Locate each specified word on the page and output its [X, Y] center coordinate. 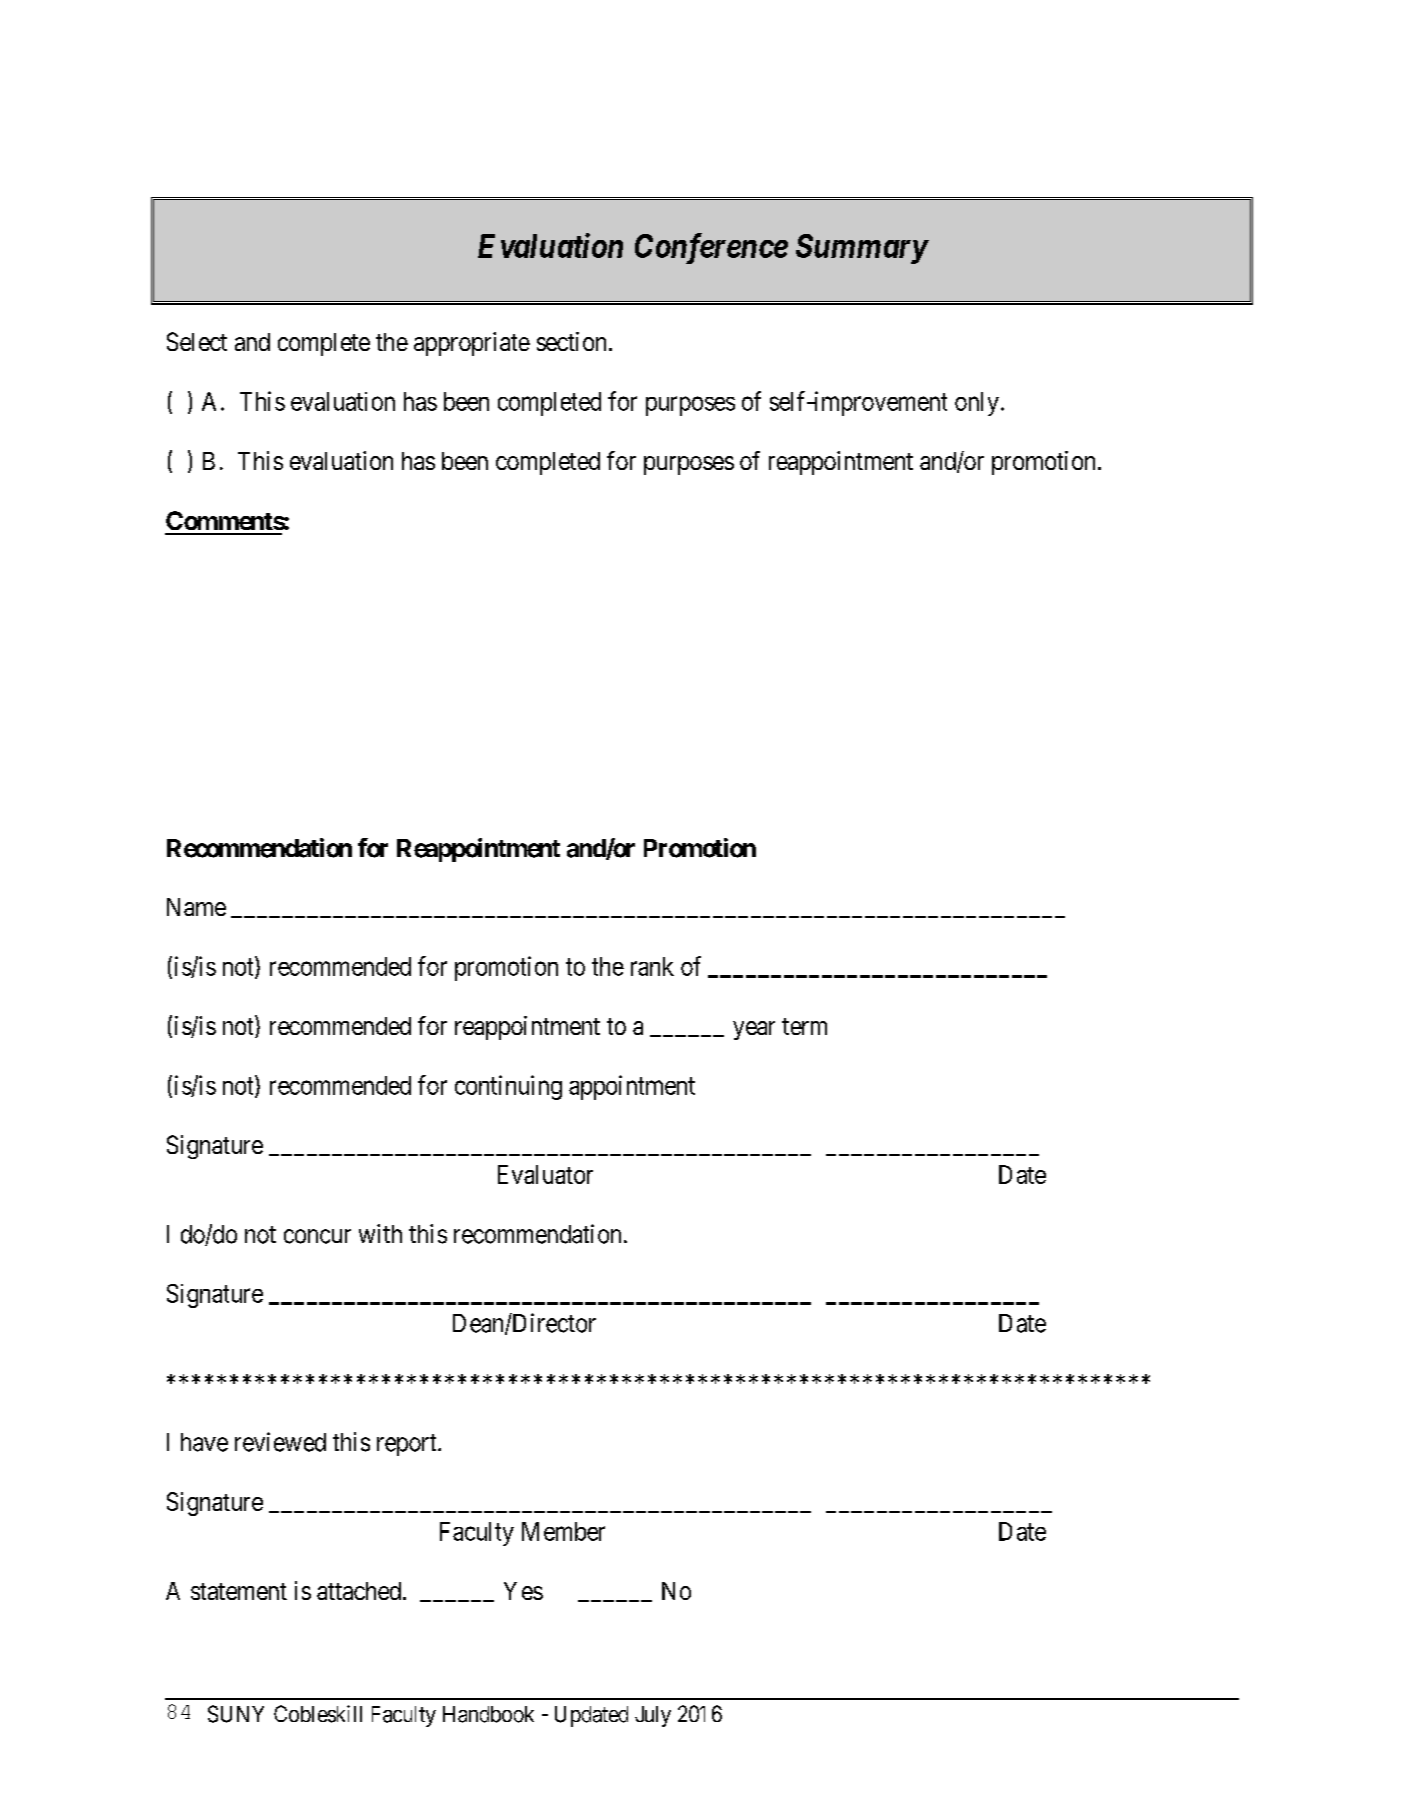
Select [197, 341]
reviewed [280, 1442]
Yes [523, 1591]
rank [652, 966]
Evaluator [545, 1174]
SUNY [236, 1714]
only [977, 404]
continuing [508, 1087]
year [754, 1030]
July [653, 1716]
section [571, 341]
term [804, 1026]
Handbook [488, 1714]
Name [196, 907]
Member [563, 1531]
